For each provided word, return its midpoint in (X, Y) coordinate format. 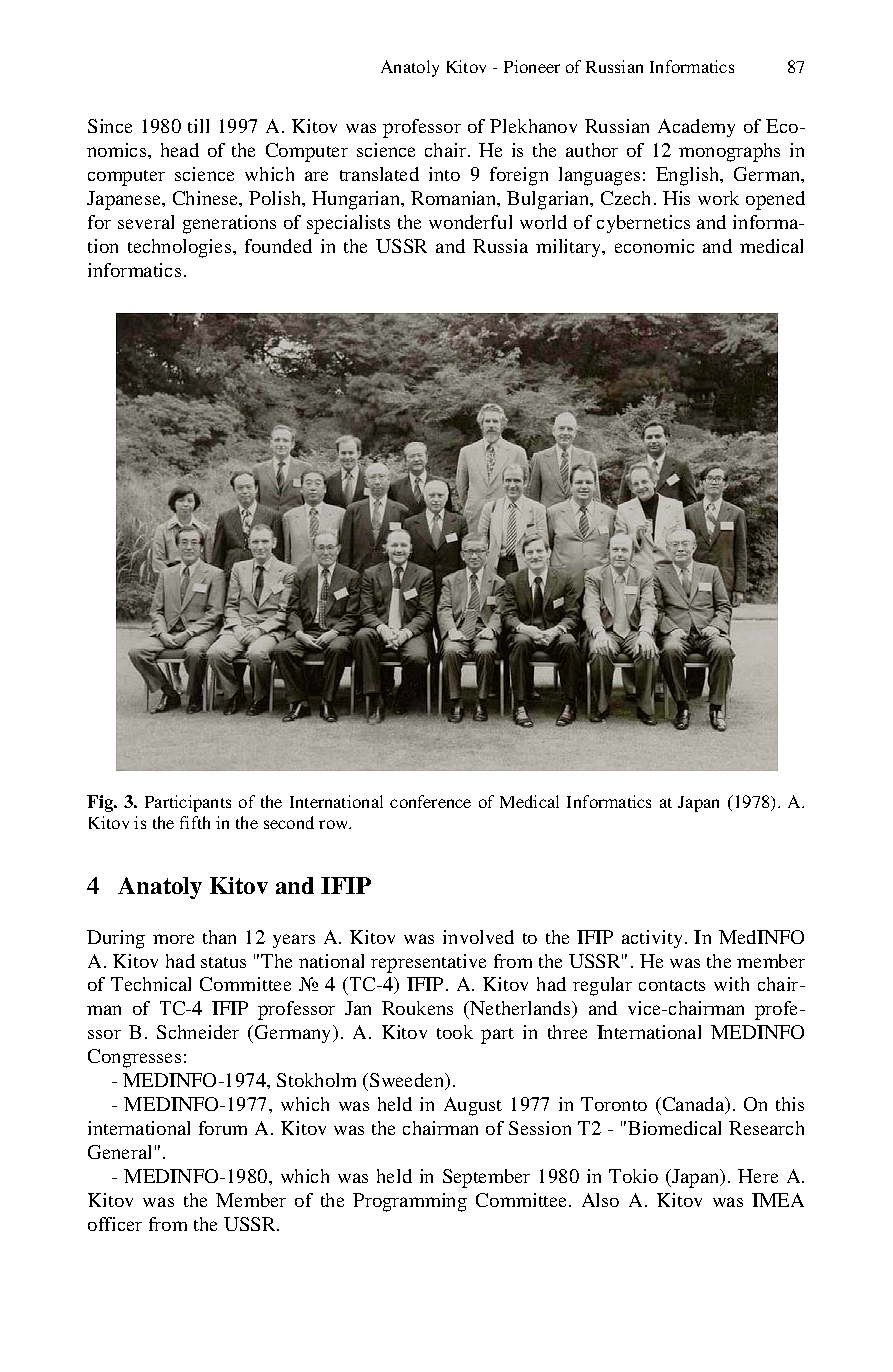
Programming (410, 1202)
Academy (696, 128)
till (198, 126)
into (444, 174)
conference (430, 801)
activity (652, 939)
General (119, 1152)
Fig (101, 803)
